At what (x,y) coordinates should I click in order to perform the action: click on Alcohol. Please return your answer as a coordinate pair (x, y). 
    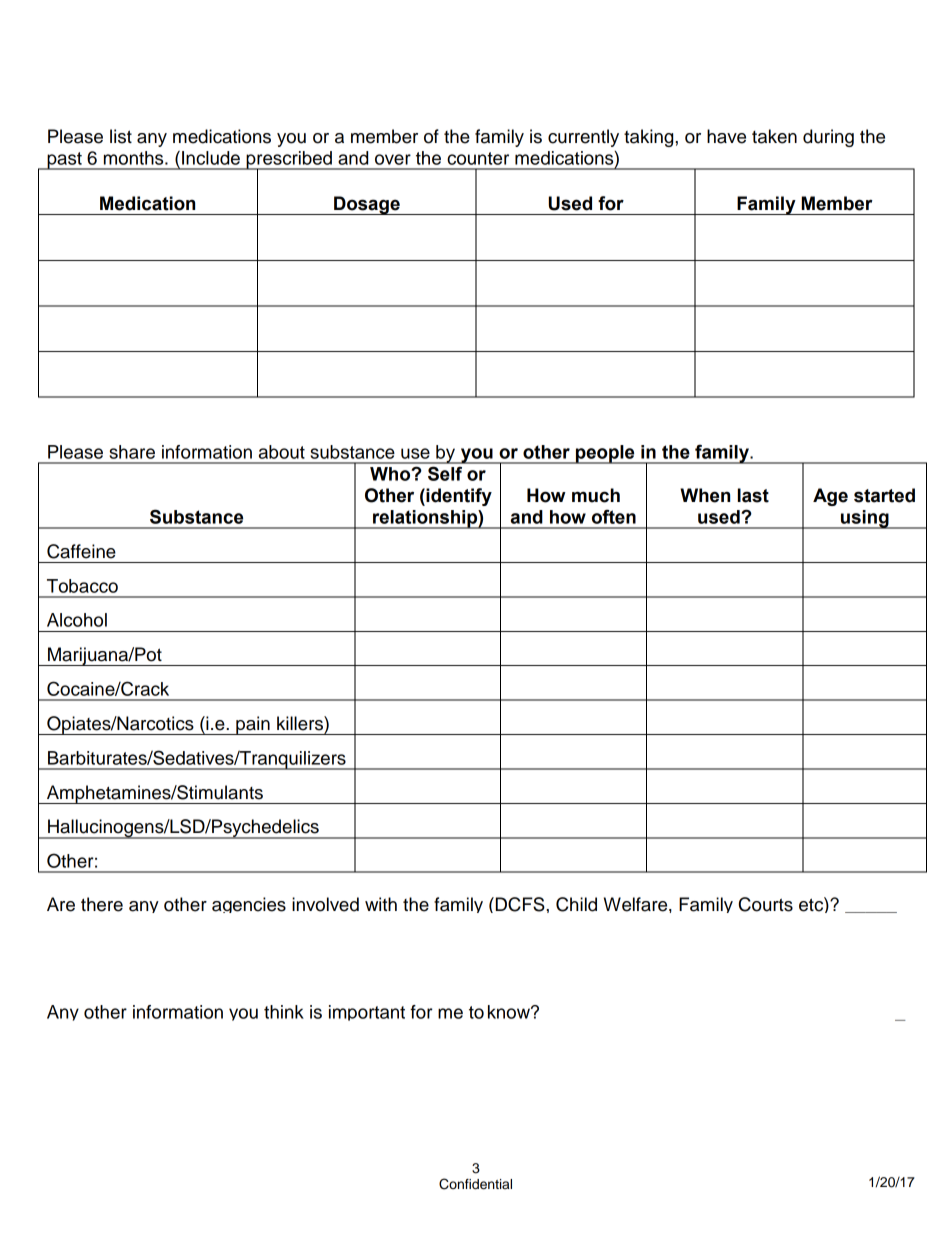
    Looking at the image, I should click on (77, 620).
